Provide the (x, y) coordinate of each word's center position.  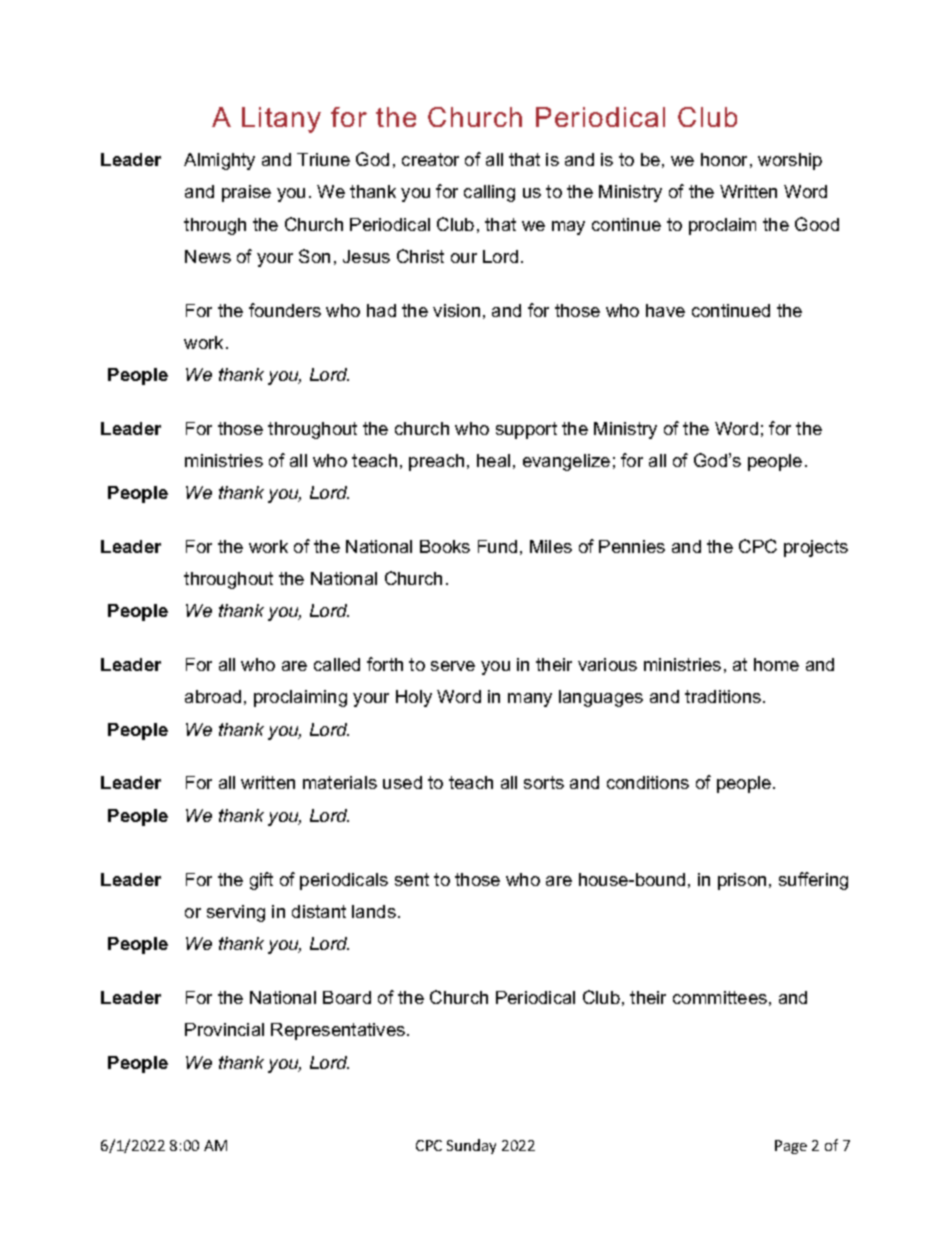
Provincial (224, 1029)
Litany (281, 120)
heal (493, 460)
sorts (544, 782)
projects (816, 548)
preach (436, 462)
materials (340, 782)
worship (790, 161)
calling (489, 193)
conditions (648, 782)
